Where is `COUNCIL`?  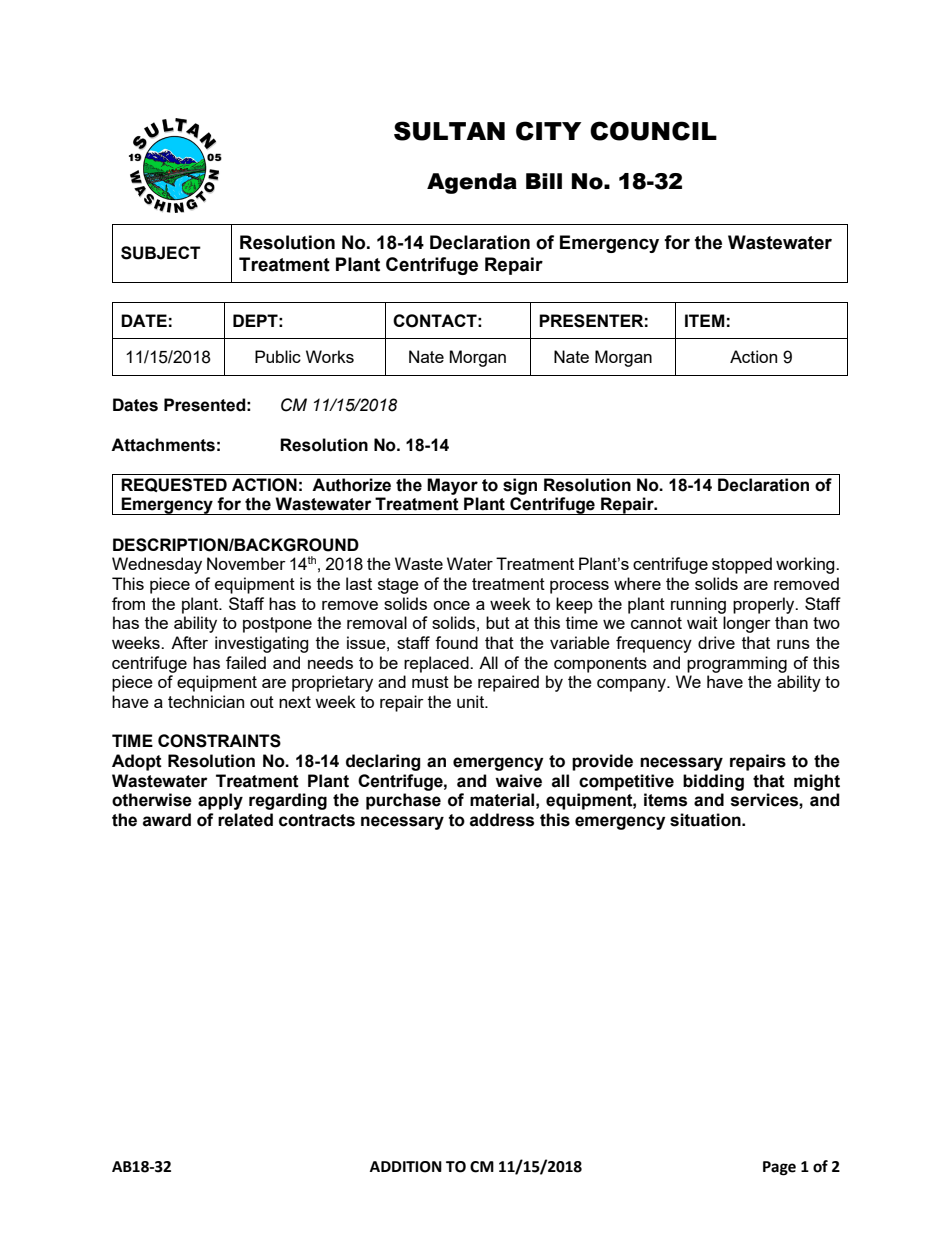 COUNCIL is located at coordinates (653, 131).
